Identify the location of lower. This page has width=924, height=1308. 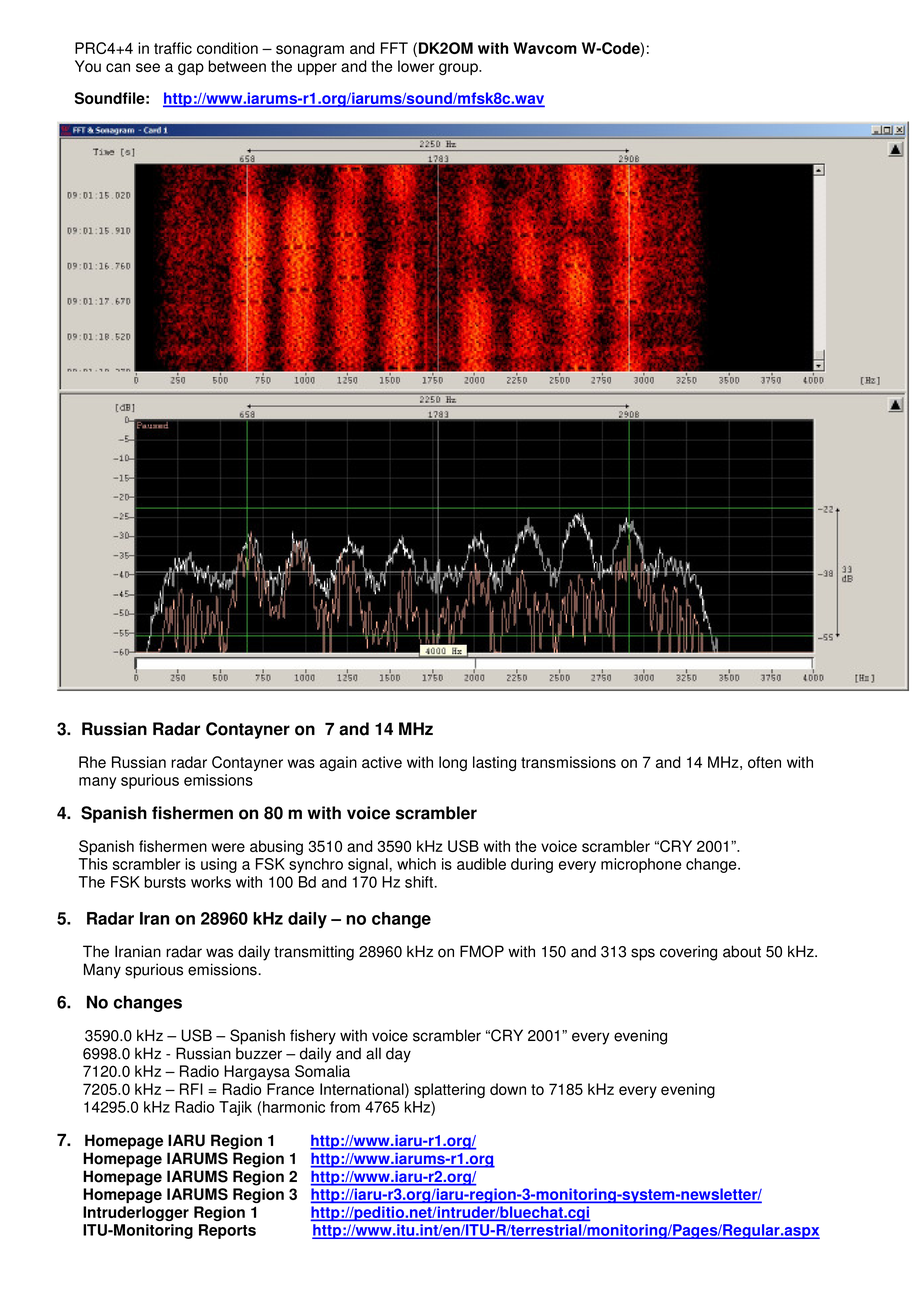
(416, 66).
